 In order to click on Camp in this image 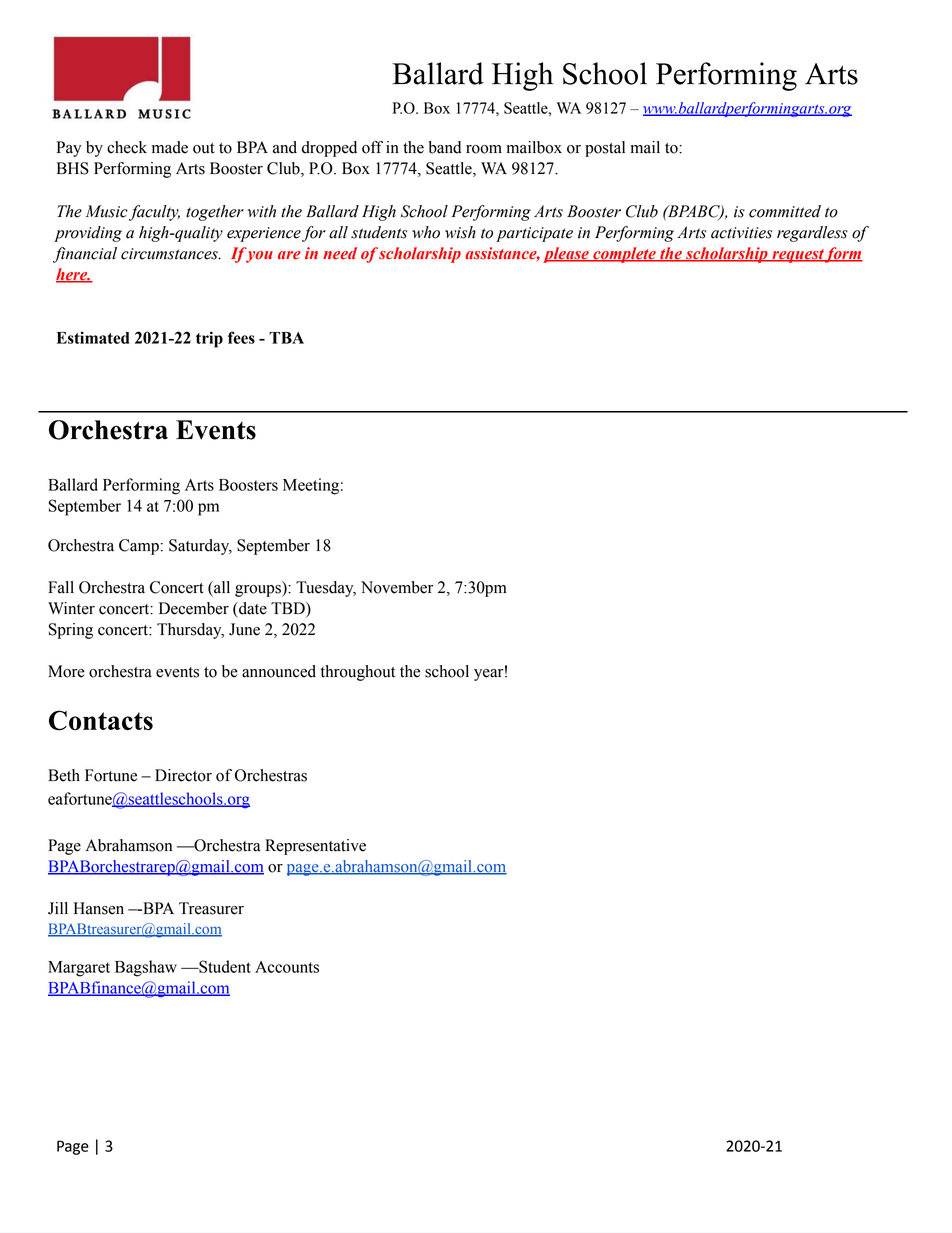, I will do `click(139, 547)`.
